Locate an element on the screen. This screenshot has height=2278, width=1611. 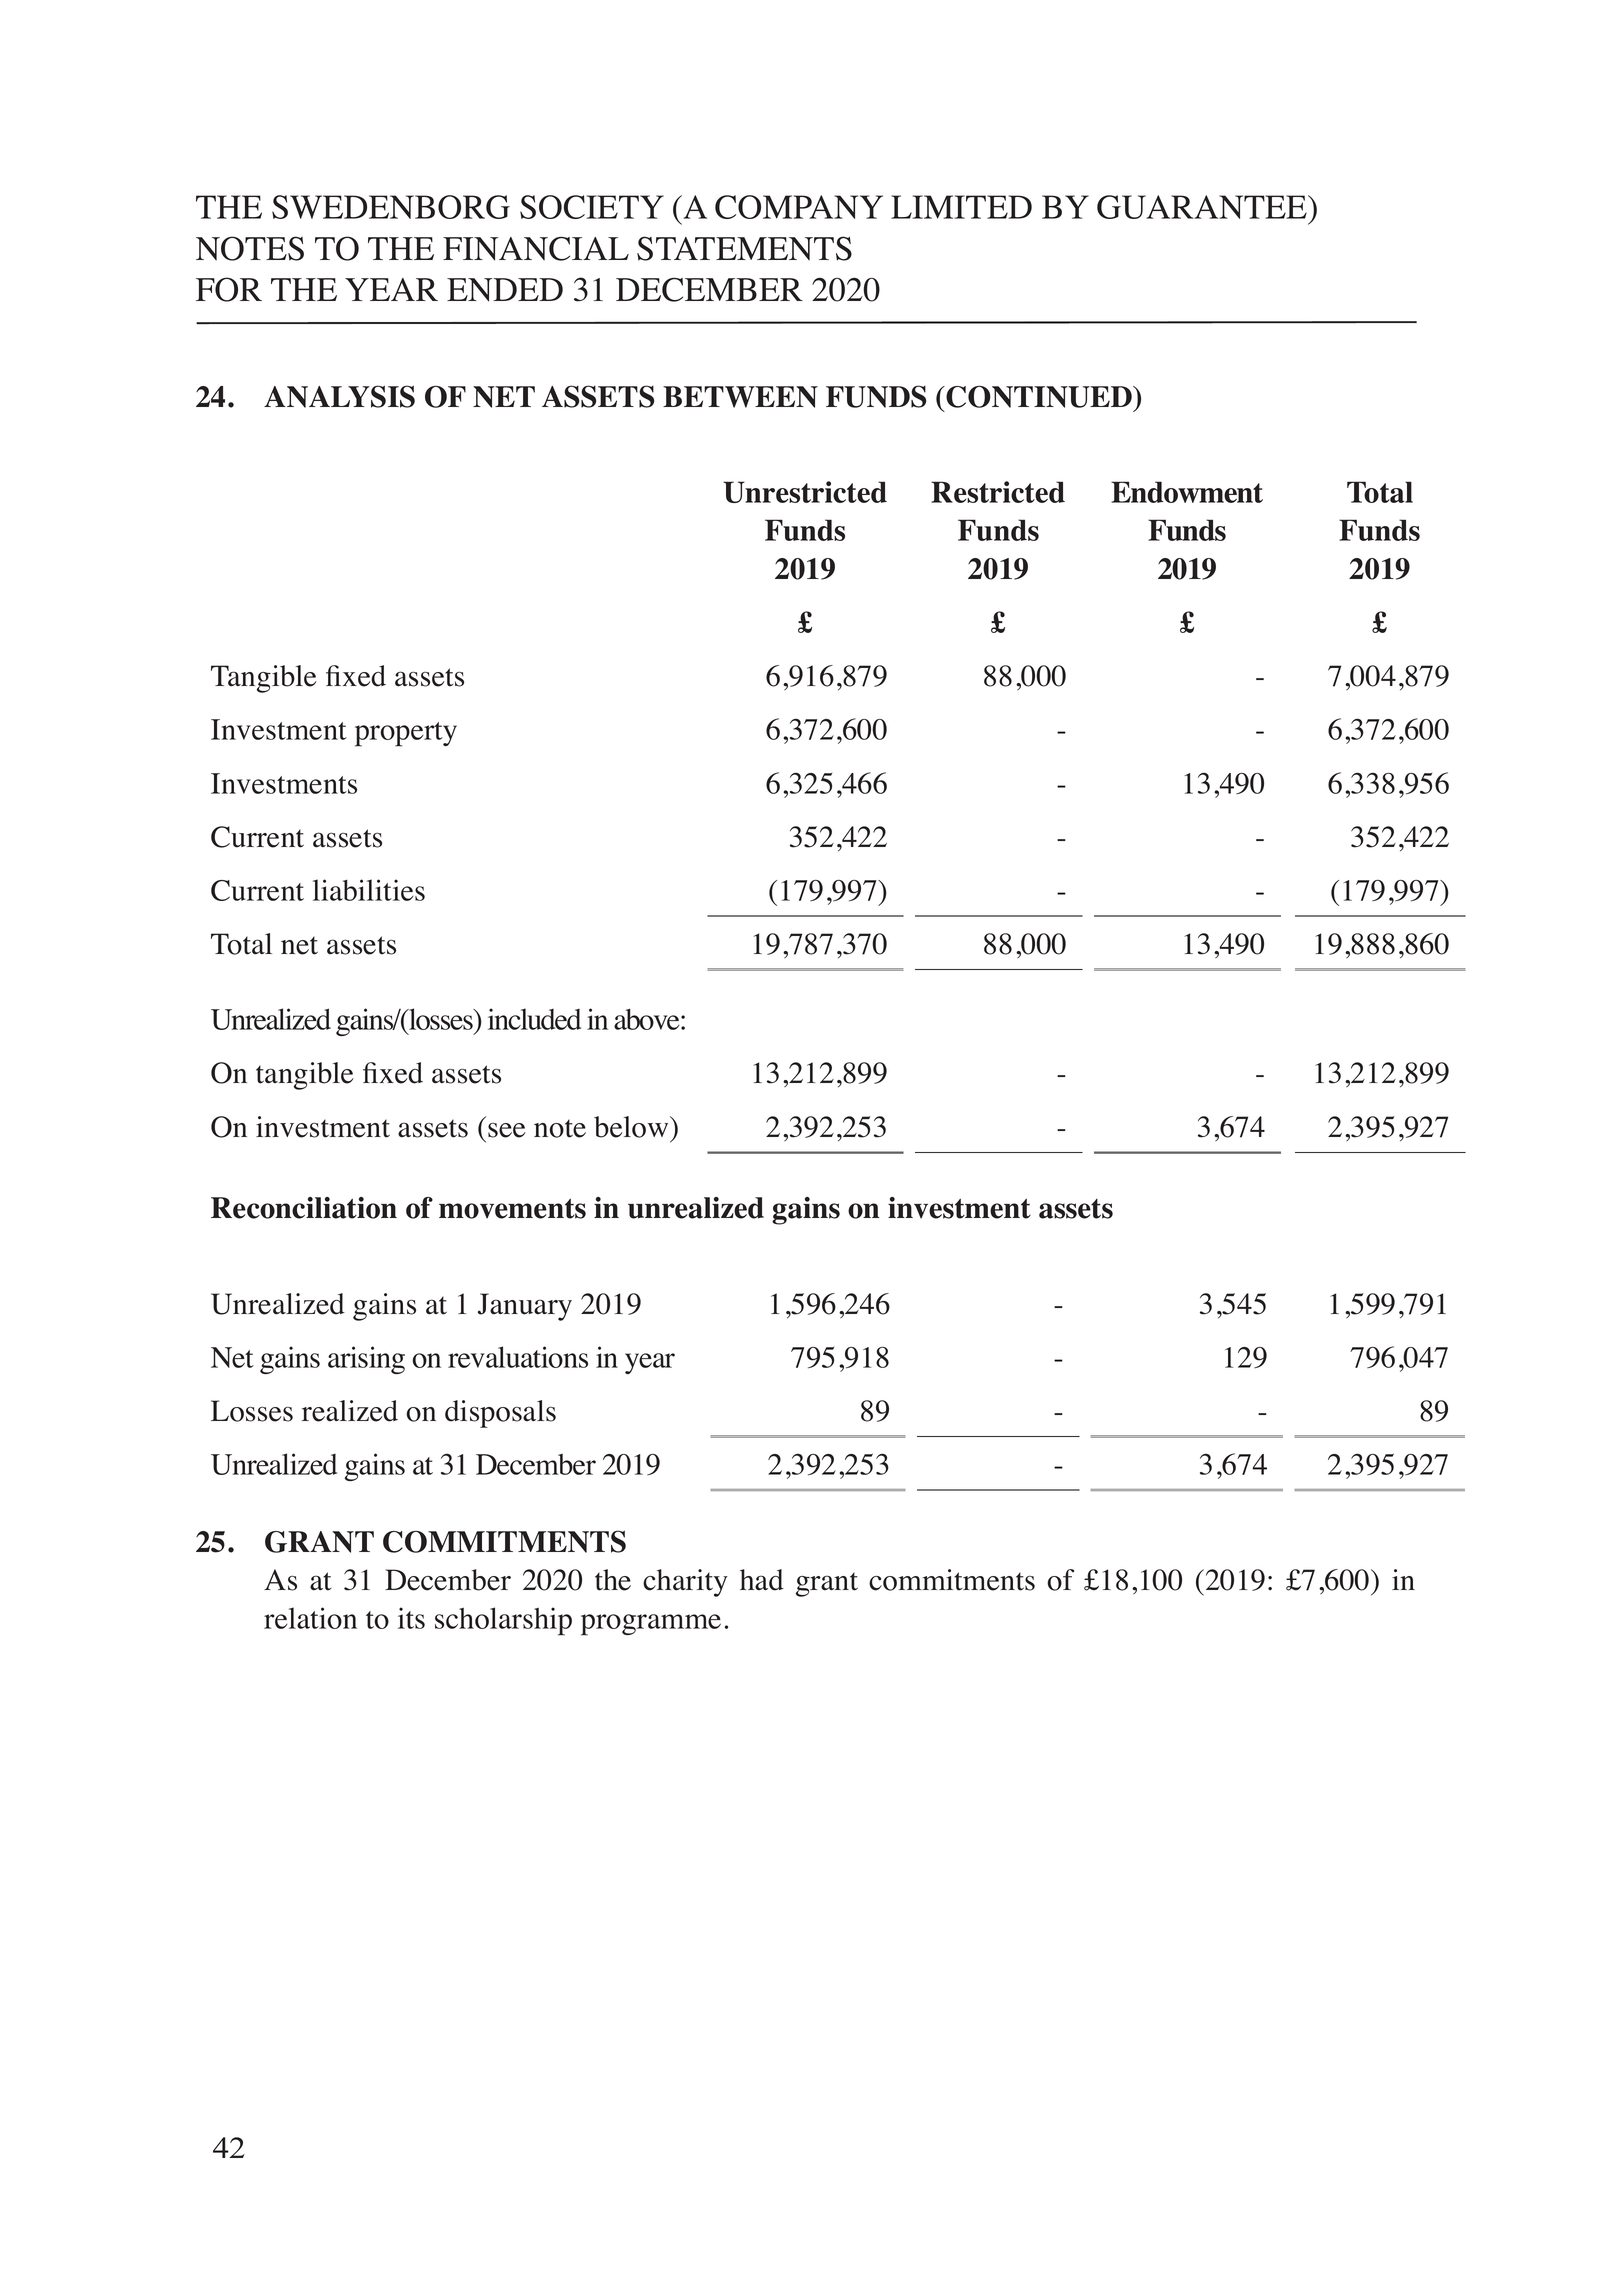
above is located at coordinates (648, 1019).
